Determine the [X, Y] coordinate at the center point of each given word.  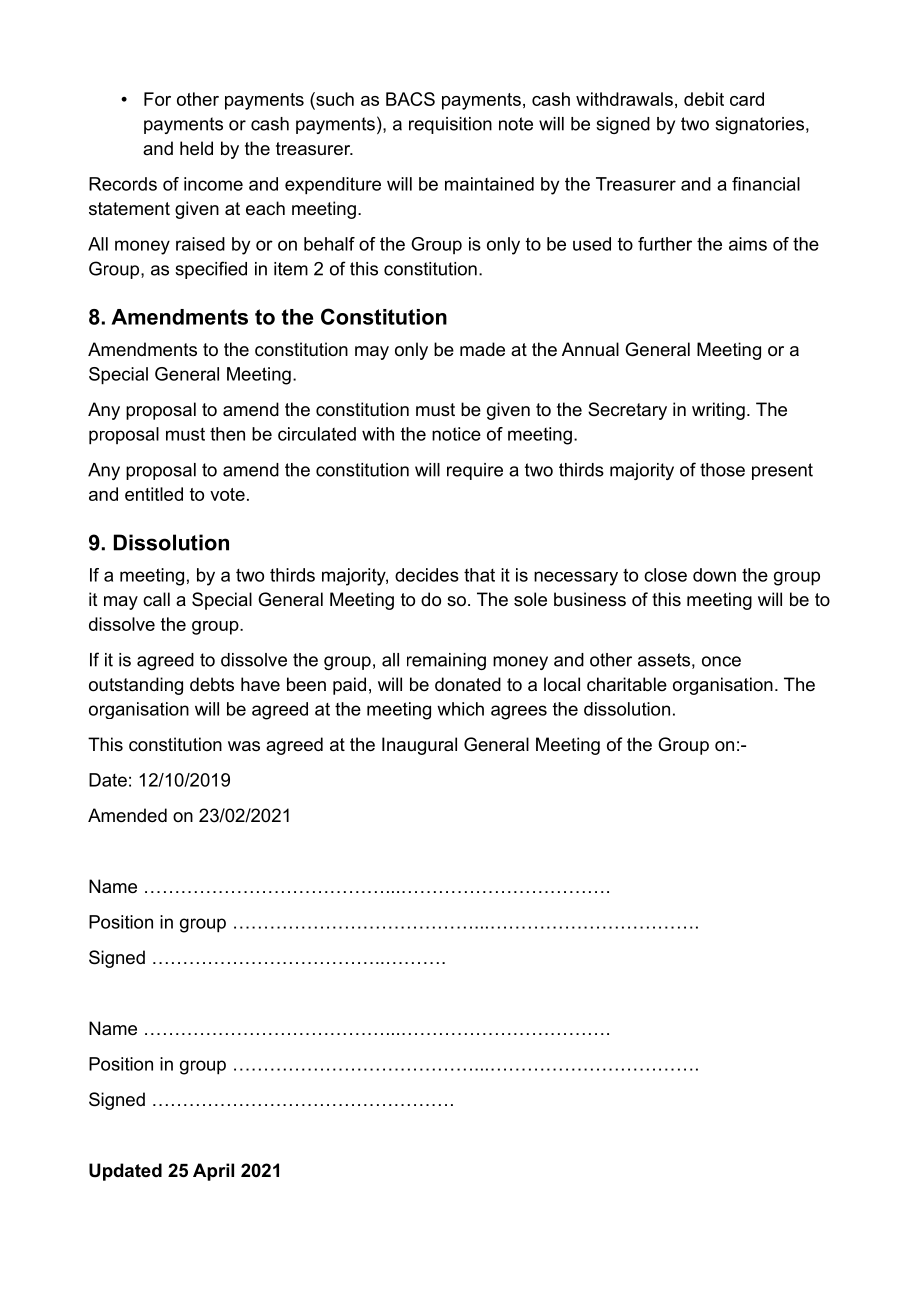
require [475, 471]
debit [704, 99]
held [196, 148]
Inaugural [419, 746]
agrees [519, 712]
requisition [450, 125]
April [213, 1172]
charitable [627, 684]
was [244, 746]
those [722, 470]
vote [227, 494]
